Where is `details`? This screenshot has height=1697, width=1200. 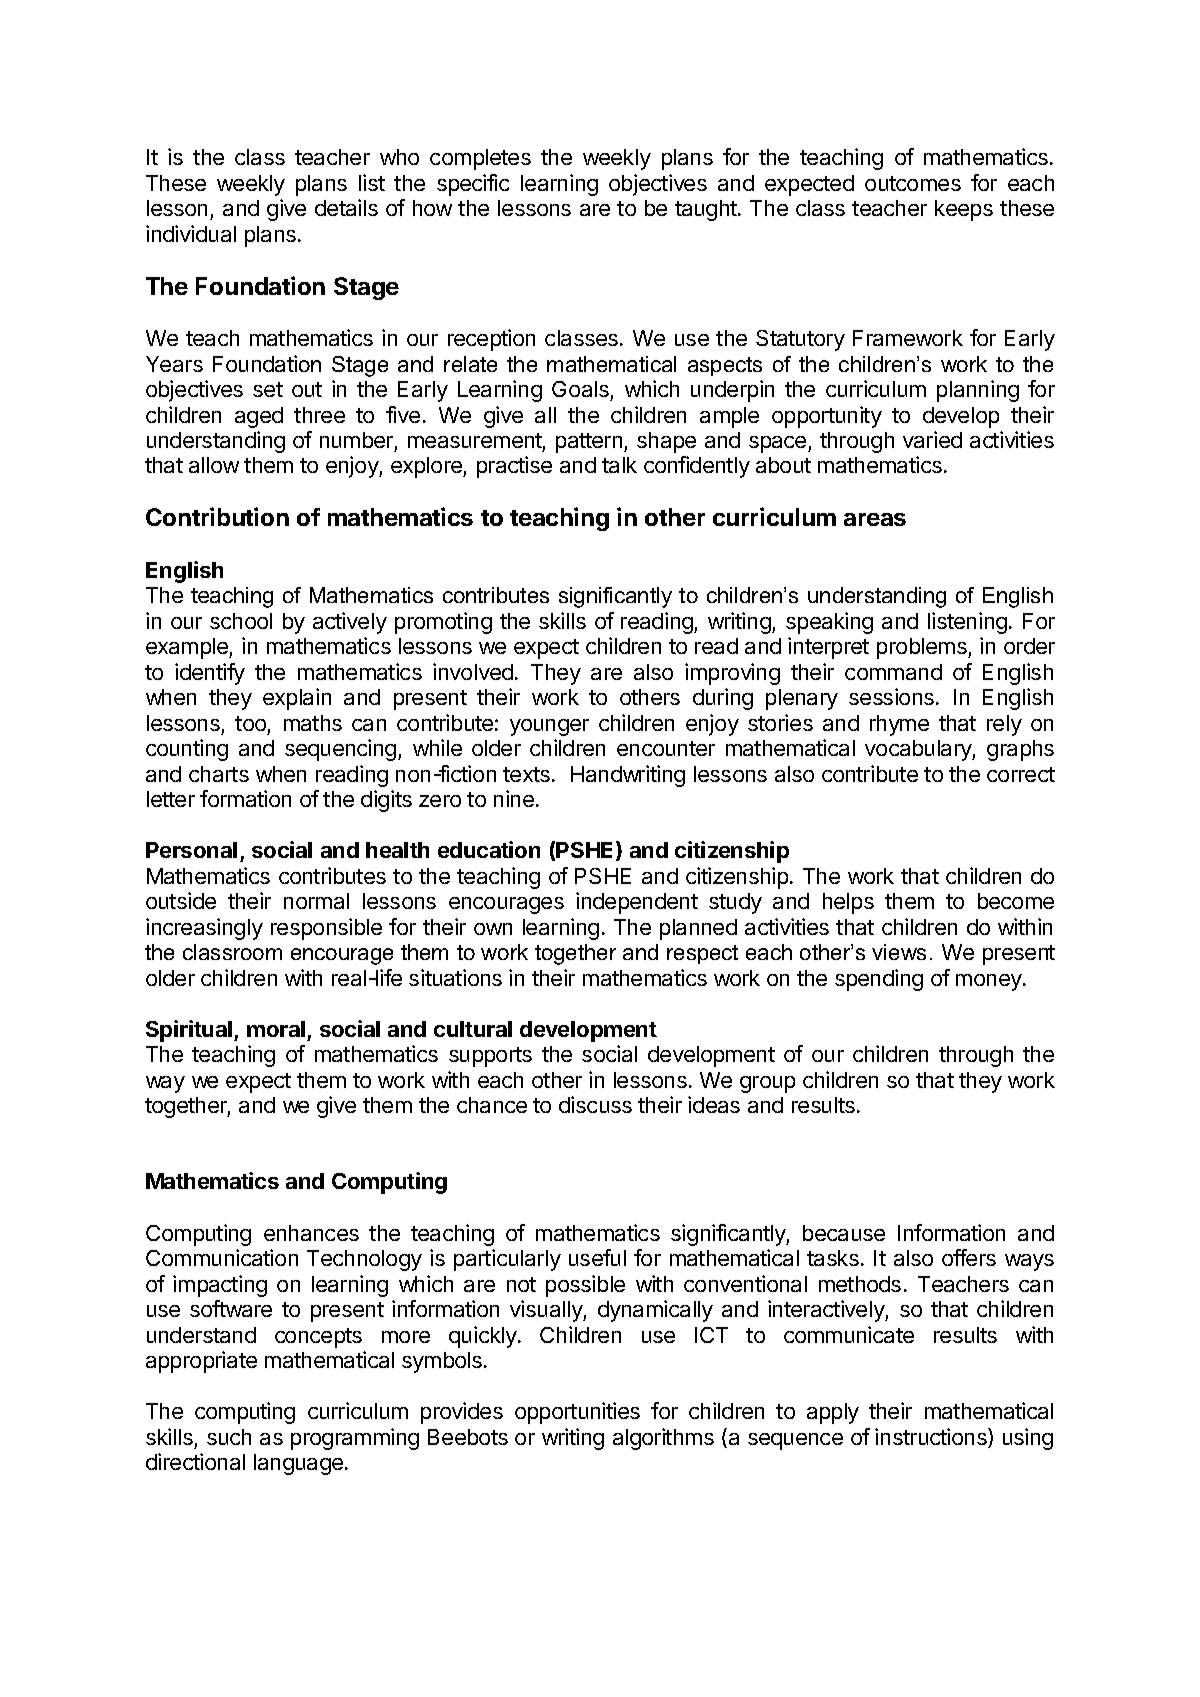 details is located at coordinates (346, 207).
